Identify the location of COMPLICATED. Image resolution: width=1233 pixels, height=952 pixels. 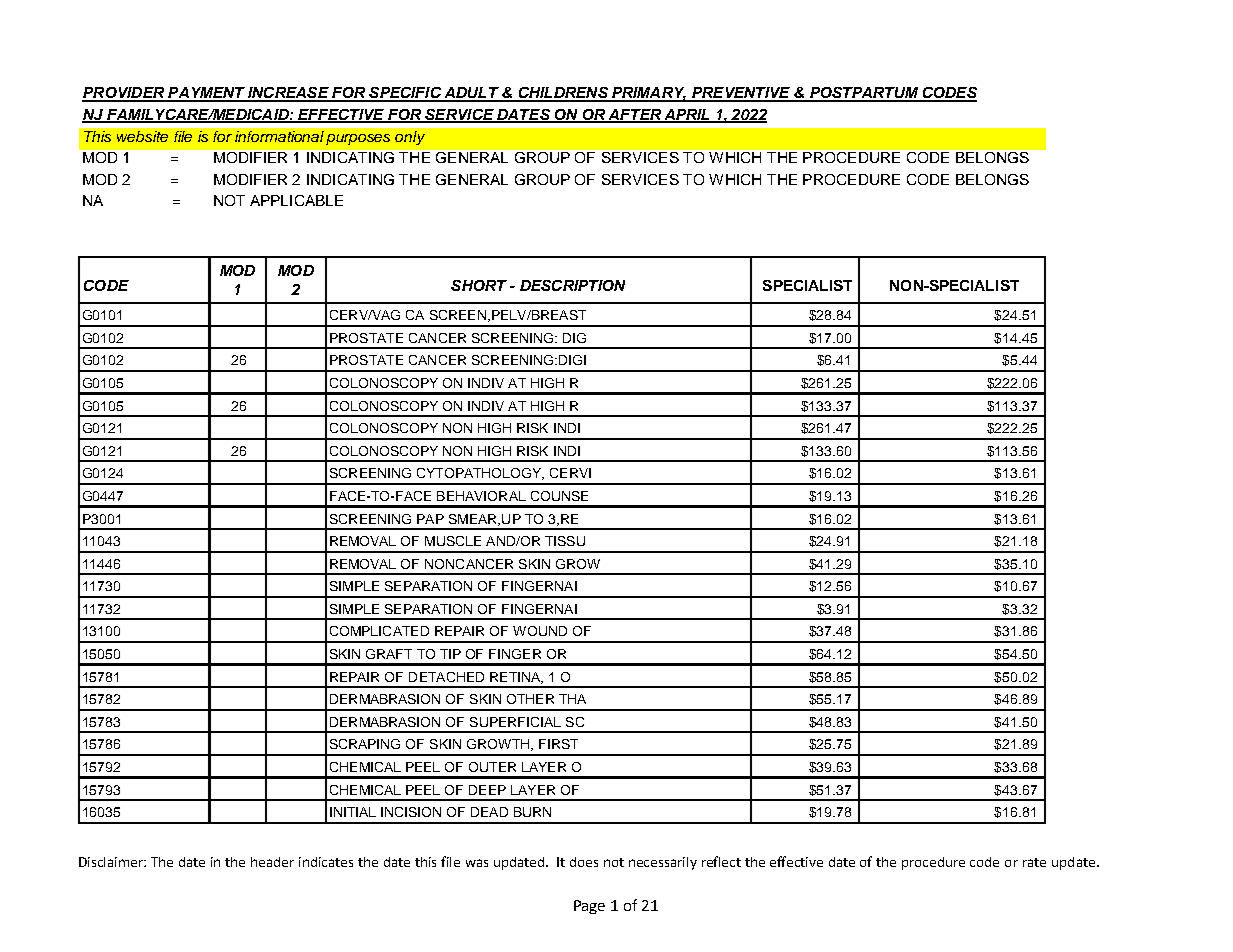
(379, 631).
